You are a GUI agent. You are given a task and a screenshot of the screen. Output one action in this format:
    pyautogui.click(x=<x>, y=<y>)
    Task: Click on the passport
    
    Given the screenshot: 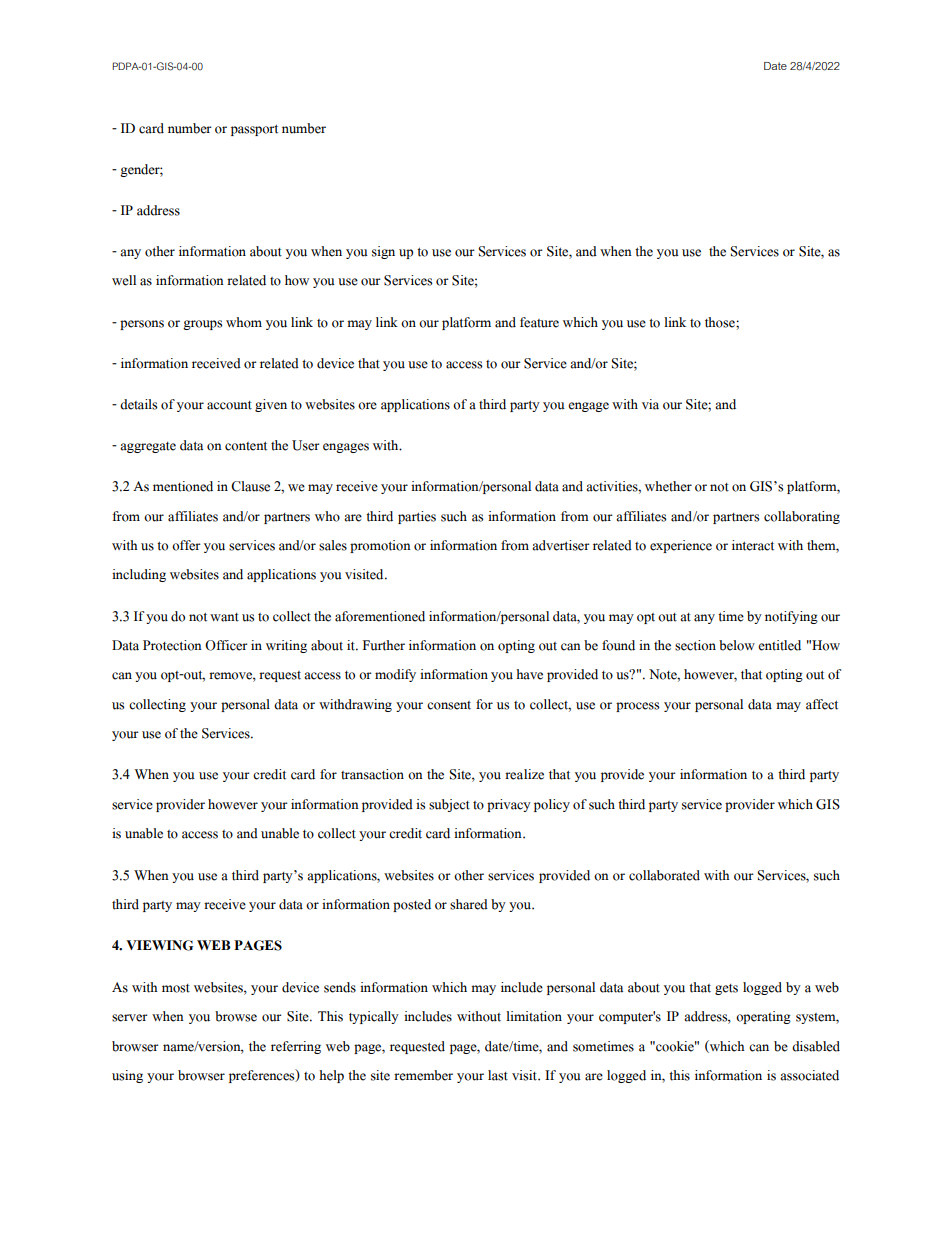 What is the action you would take?
    pyautogui.click(x=254, y=130)
